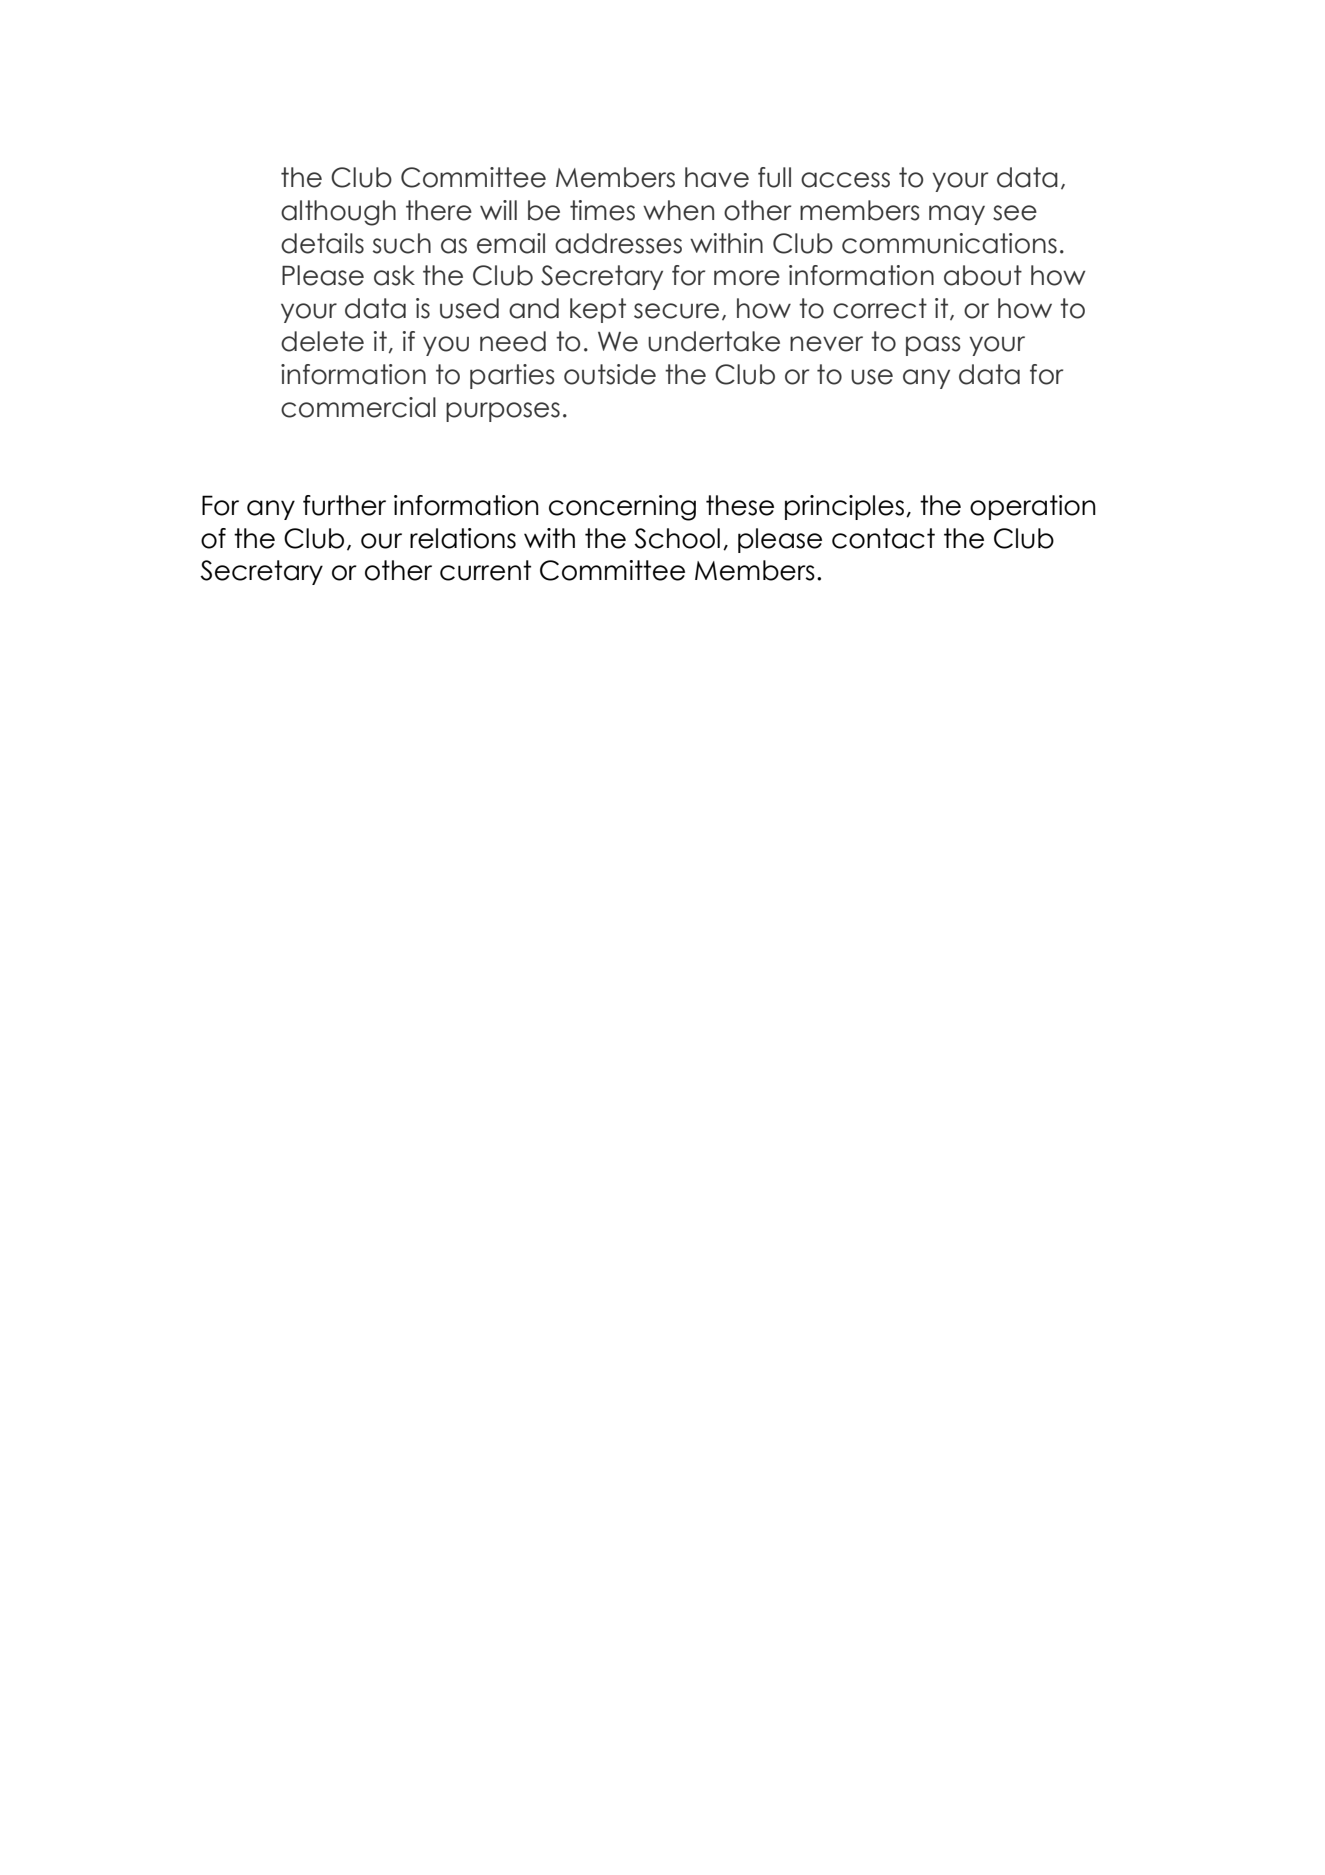  What do you see at coordinates (610, 374) in the image?
I see `outside` at bounding box center [610, 374].
